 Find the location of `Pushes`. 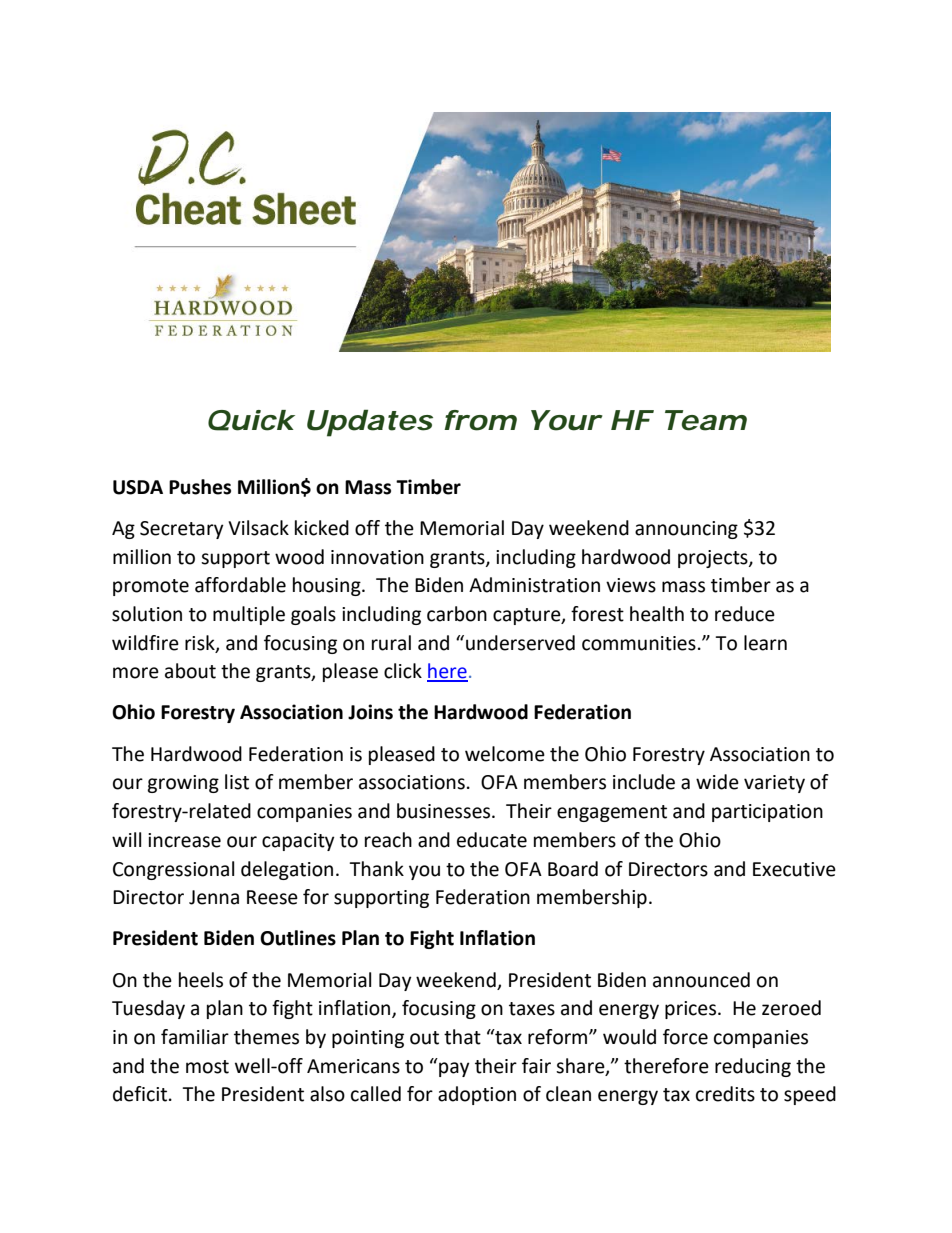

Pushes is located at coordinates (200, 487).
